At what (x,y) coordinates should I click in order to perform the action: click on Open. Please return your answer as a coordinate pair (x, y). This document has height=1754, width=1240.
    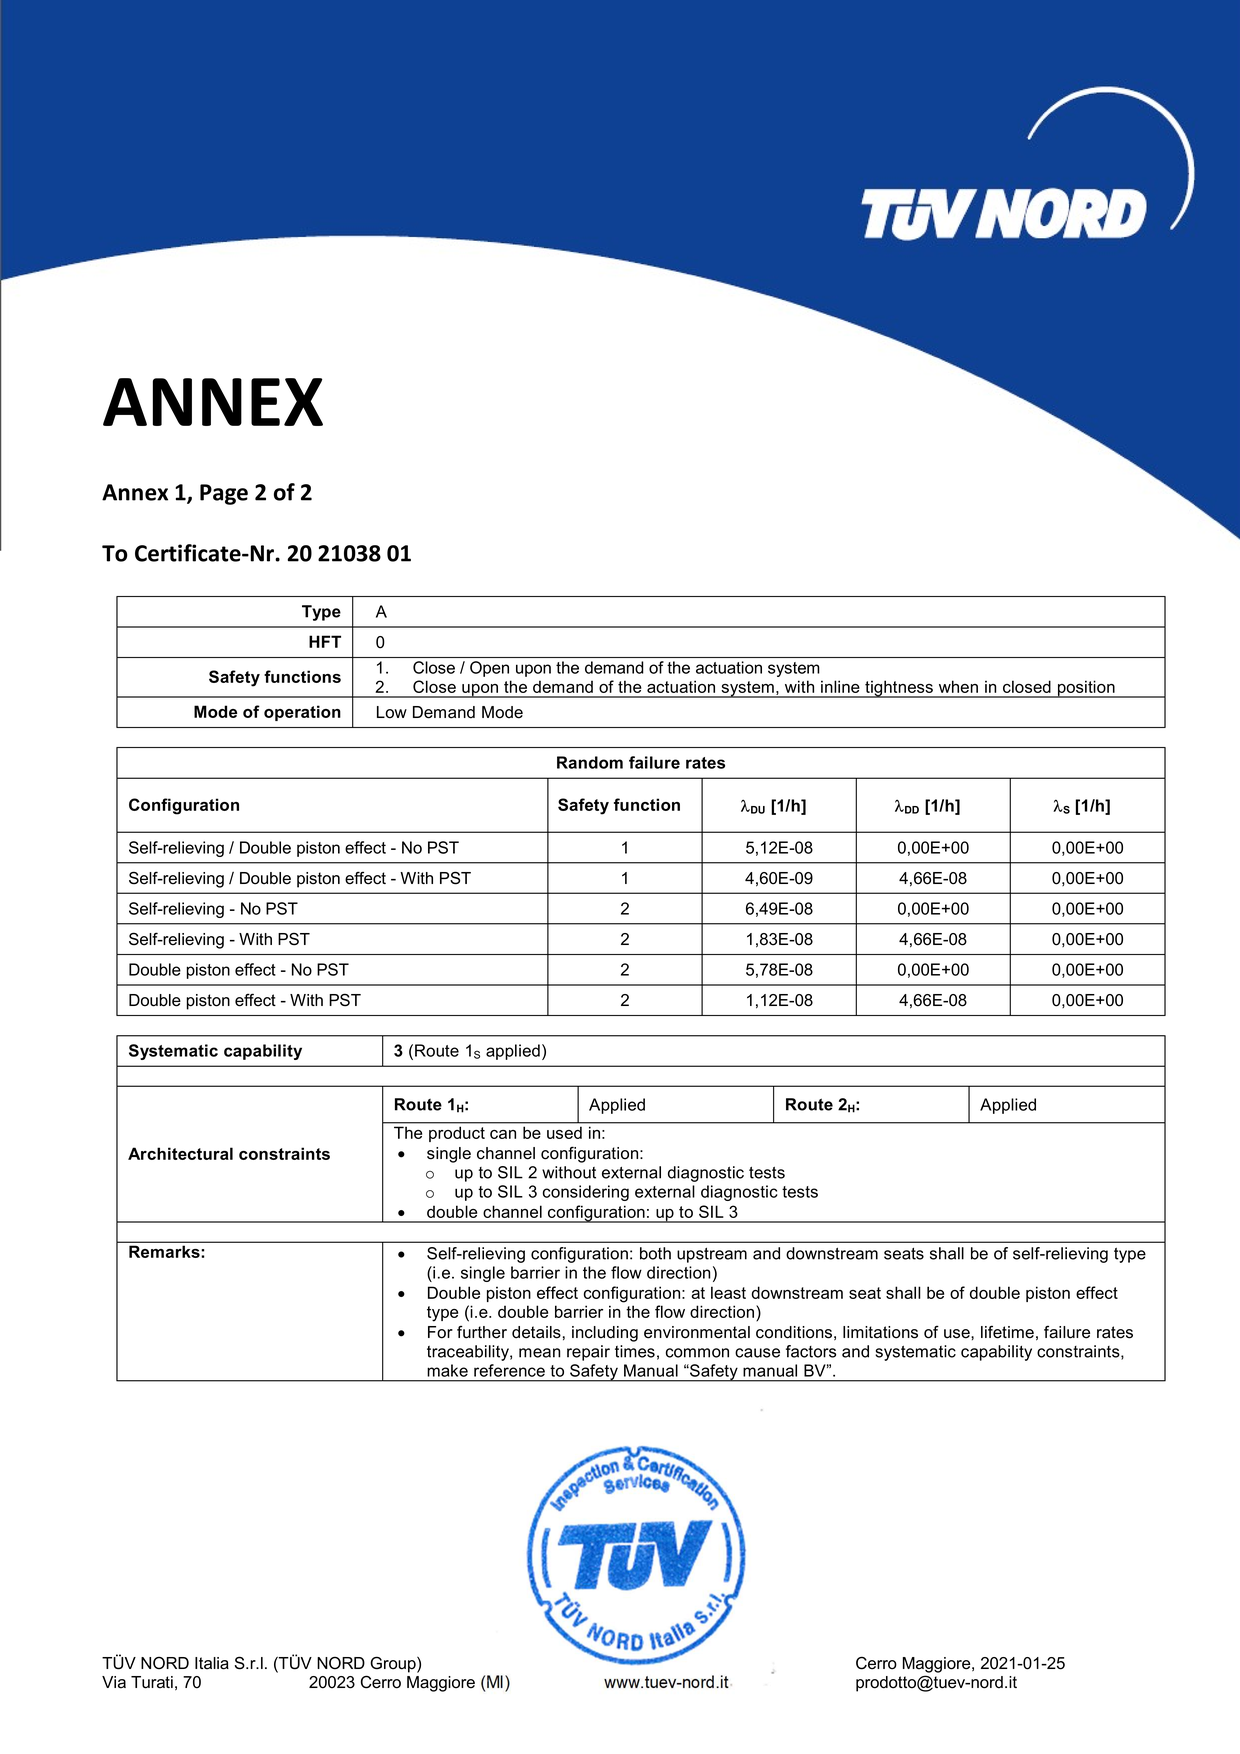
    Looking at the image, I should click on (489, 669).
